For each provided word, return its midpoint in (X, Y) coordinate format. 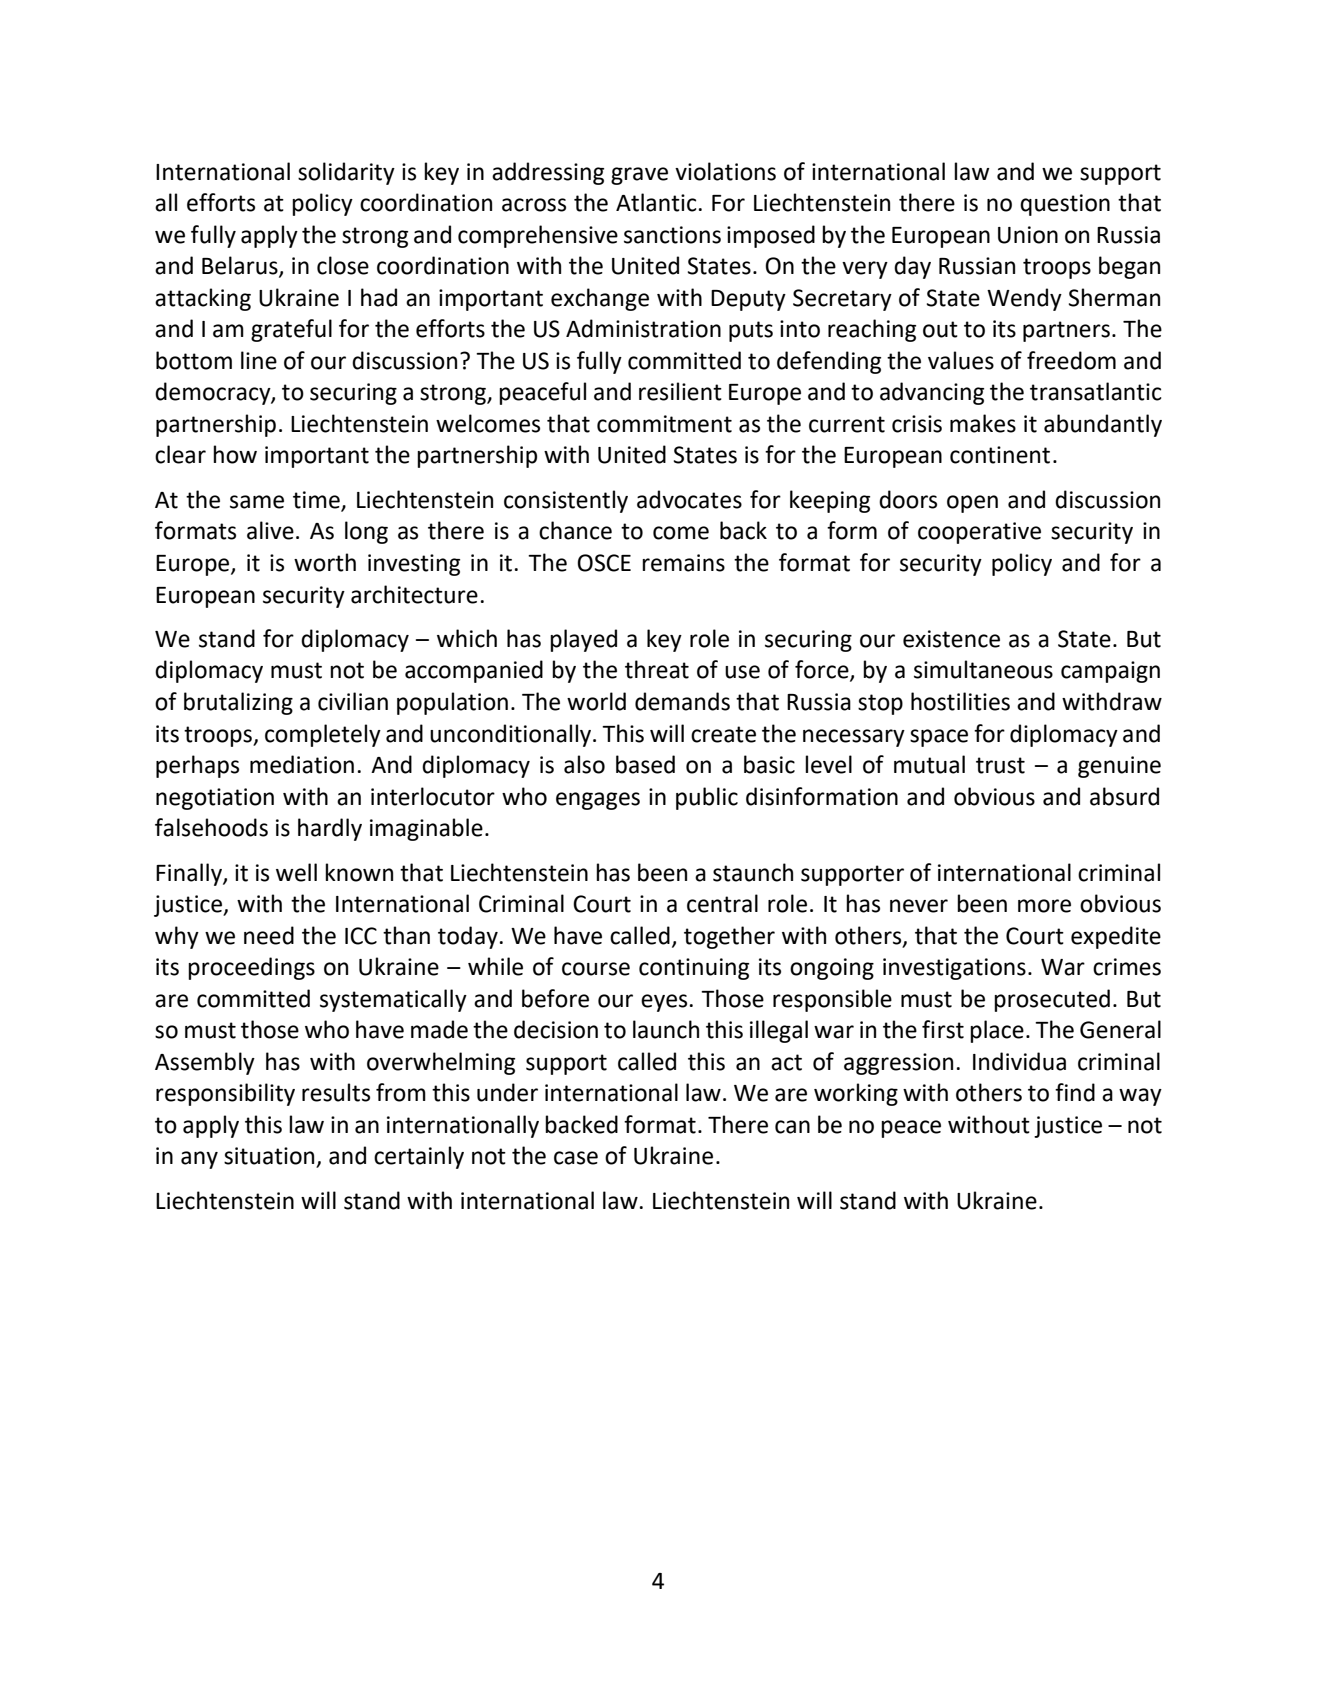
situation (270, 1157)
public (707, 798)
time (317, 501)
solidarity (346, 173)
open (972, 504)
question (1065, 205)
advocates (689, 499)
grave (639, 176)
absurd (1124, 796)
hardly (330, 829)
